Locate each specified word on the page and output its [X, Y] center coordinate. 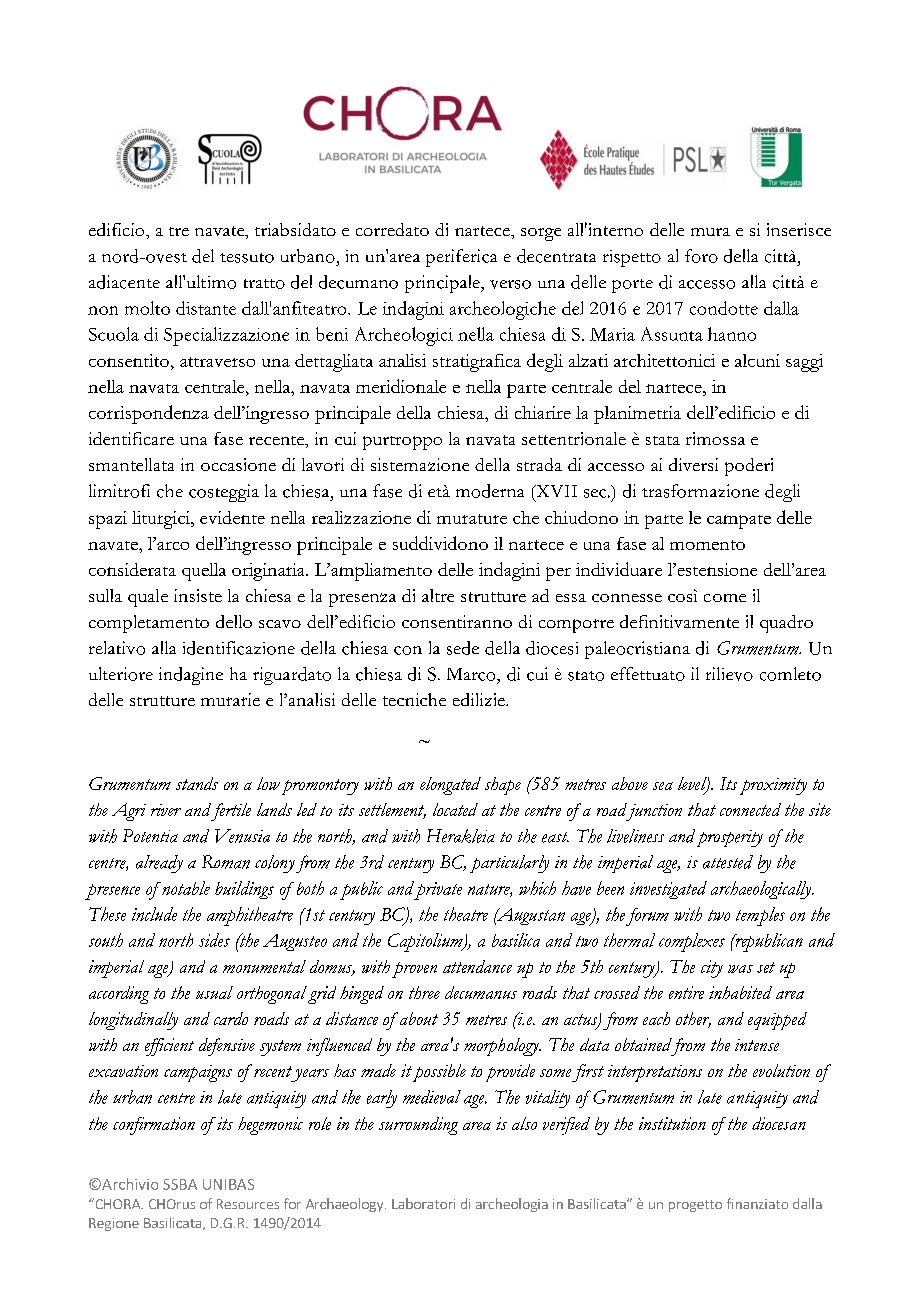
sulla [105, 595]
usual [214, 992]
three [424, 992]
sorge [541, 234]
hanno [732, 334]
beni [332, 334]
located [455, 809]
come [725, 598]
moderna [490, 491]
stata [663, 440]
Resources [248, 1204]
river [166, 810]
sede [463, 648]
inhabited [740, 992]
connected [750, 809]
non [103, 310]
